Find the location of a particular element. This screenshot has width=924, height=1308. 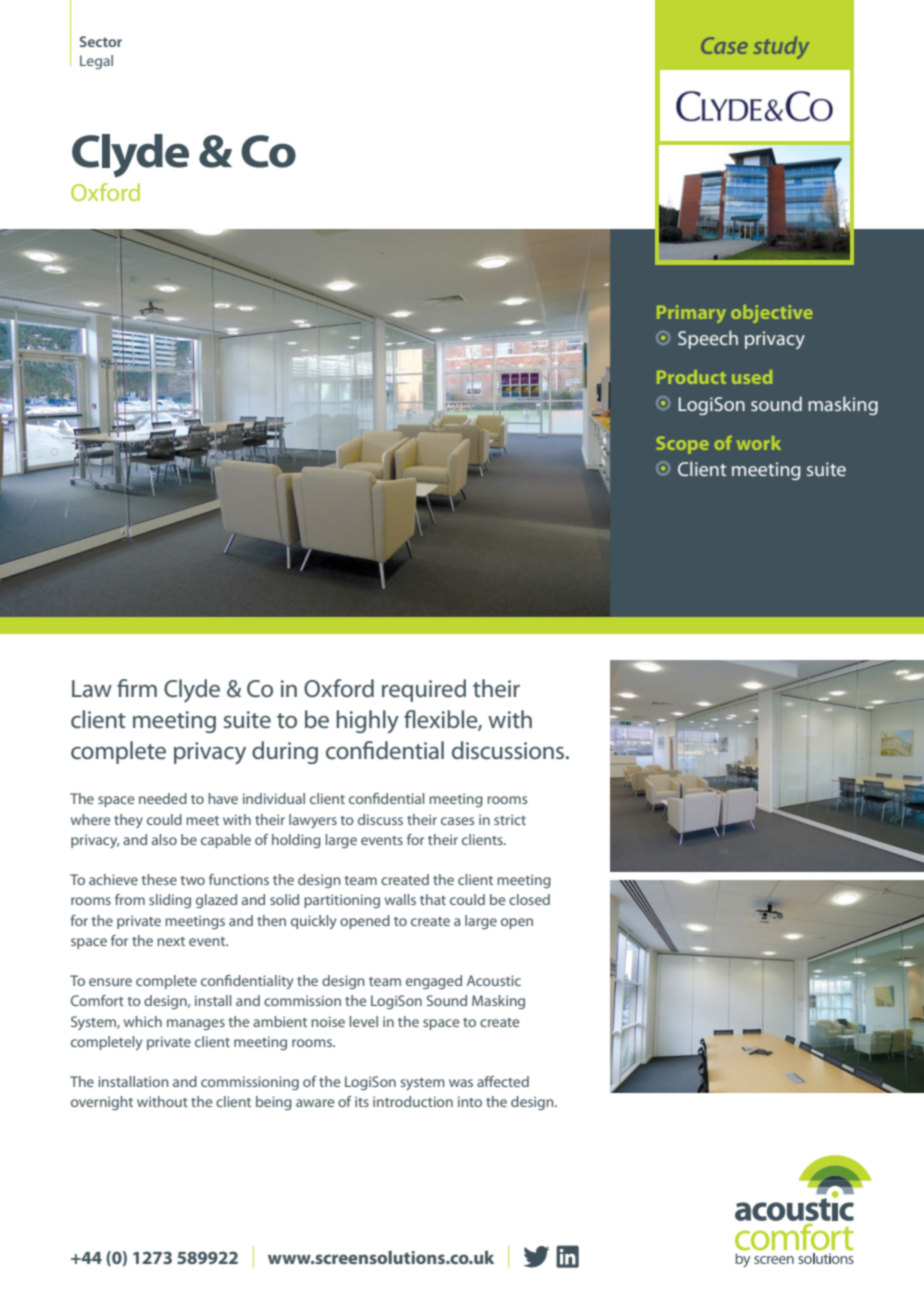

required is located at coordinates (424, 690).
